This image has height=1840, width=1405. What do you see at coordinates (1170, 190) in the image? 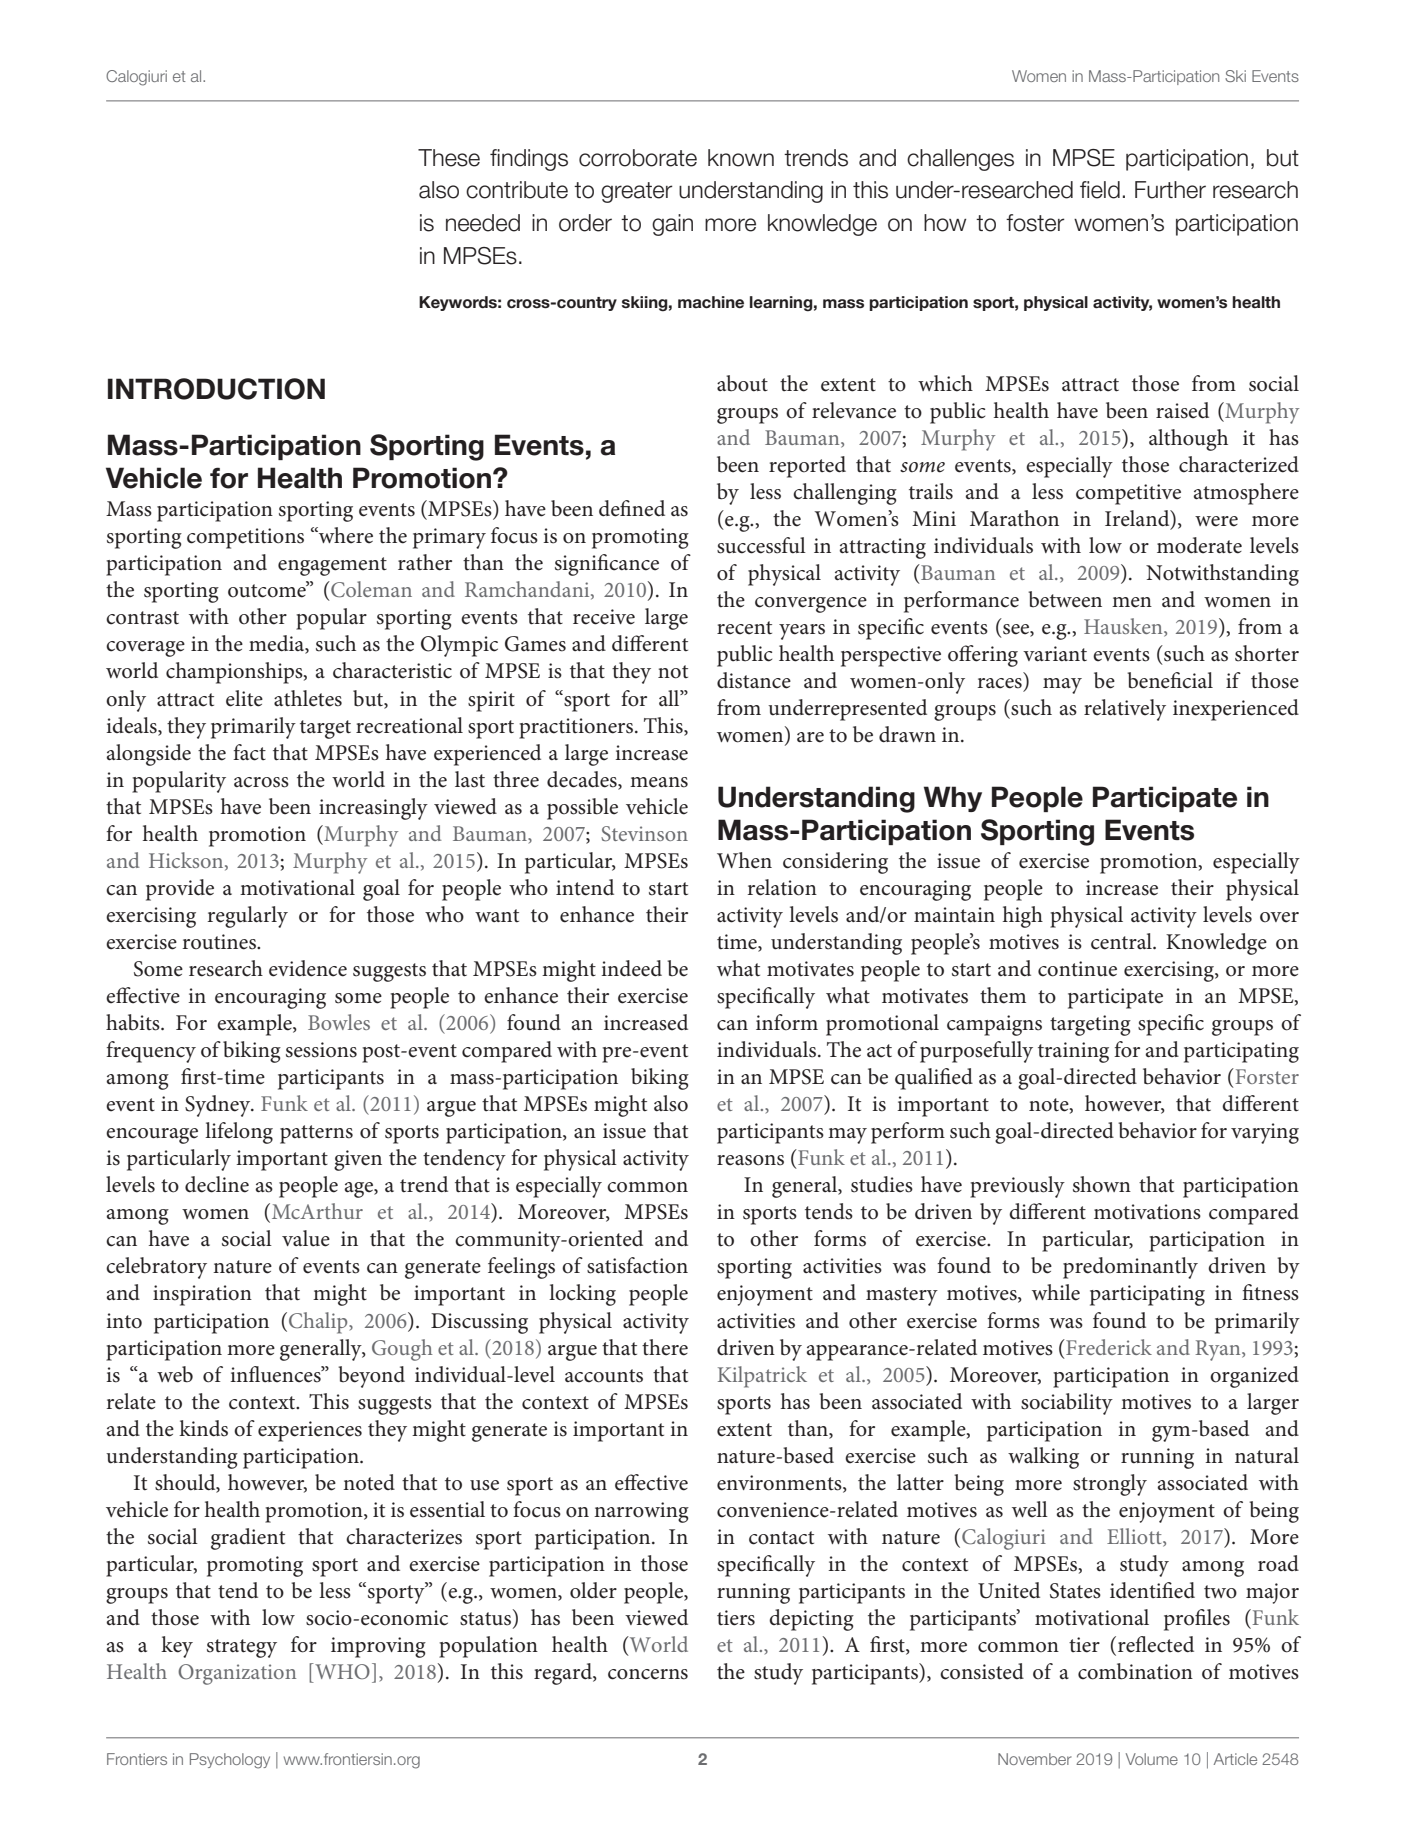
I see `Further` at bounding box center [1170, 190].
